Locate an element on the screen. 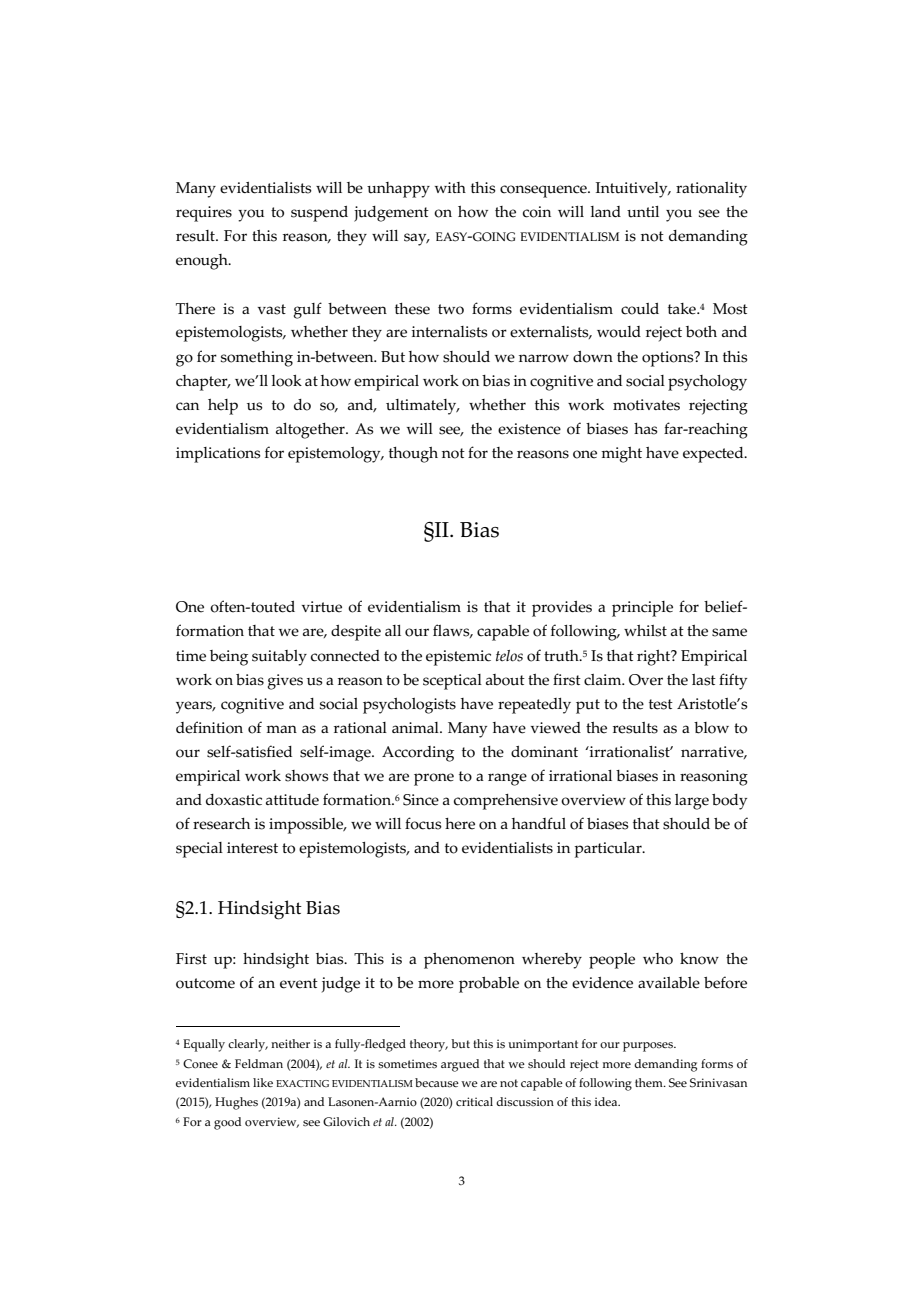 The width and height of the screenshot is (924, 1308). attitude is located at coordinates (292, 800).
